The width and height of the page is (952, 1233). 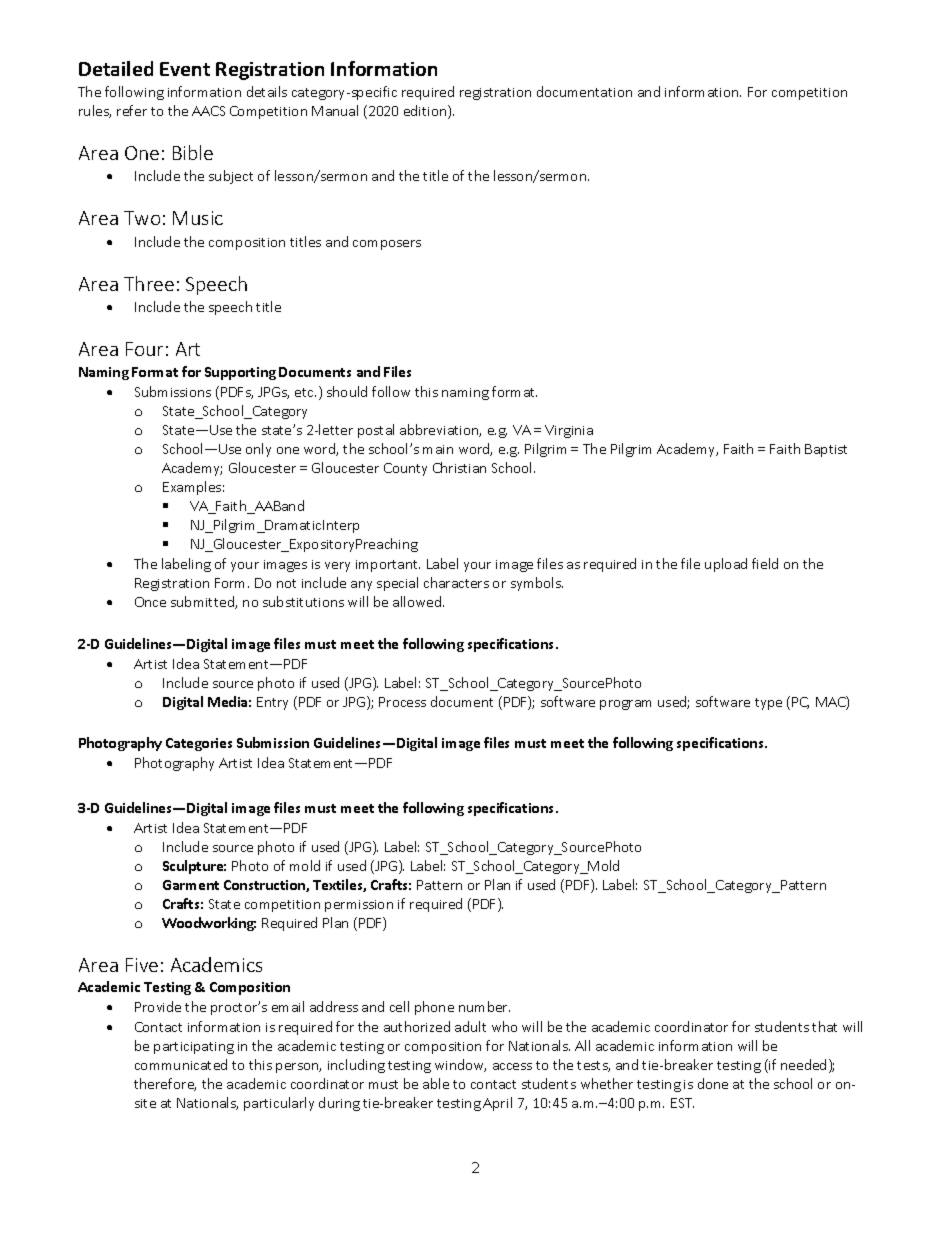 What do you see at coordinates (460, 1065) in the page?
I see `window` at bounding box center [460, 1065].
